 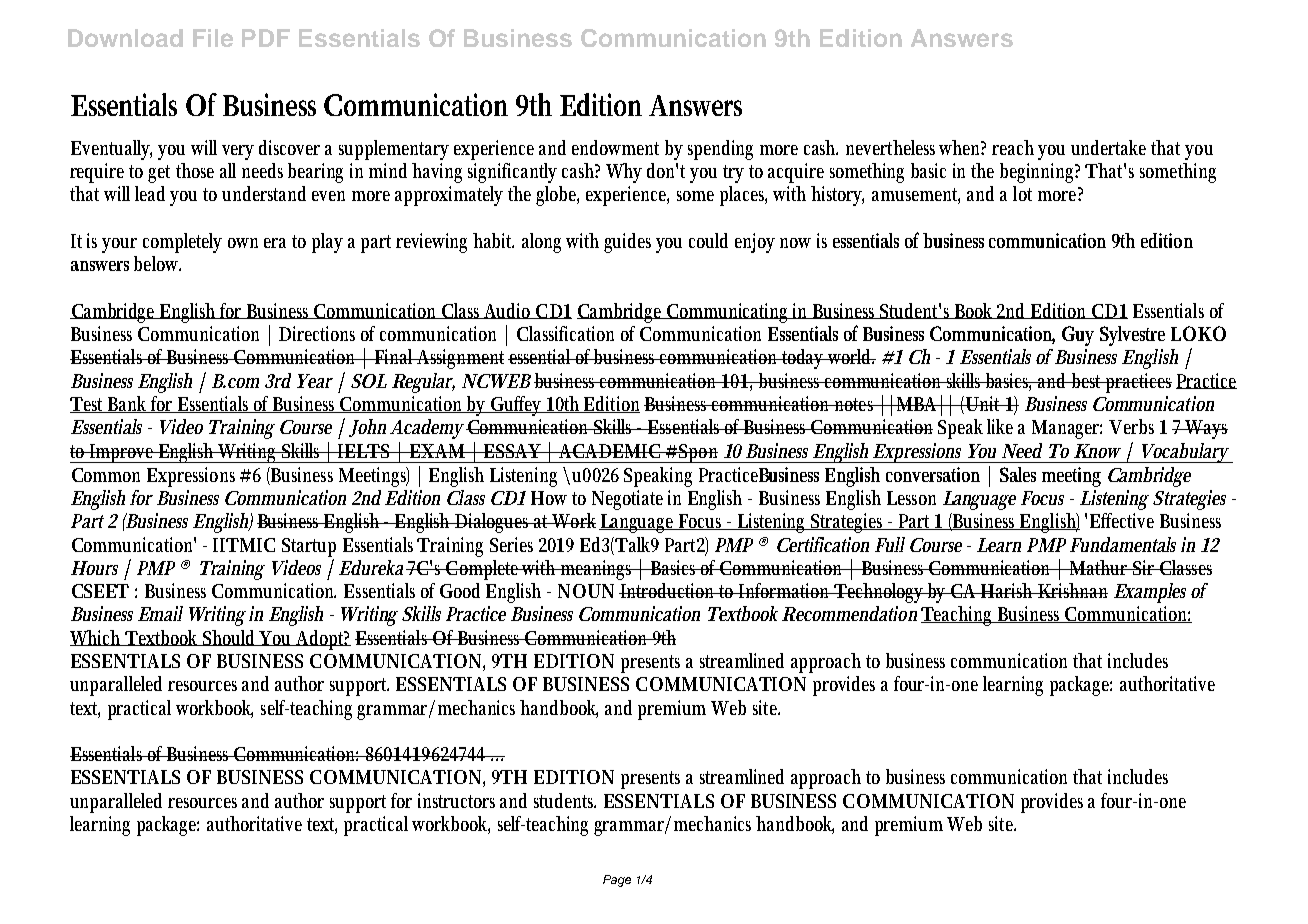 What do you see at coordinates (668, 590) in the image?
I see `Introduction` at bounding box center [668, 590].
